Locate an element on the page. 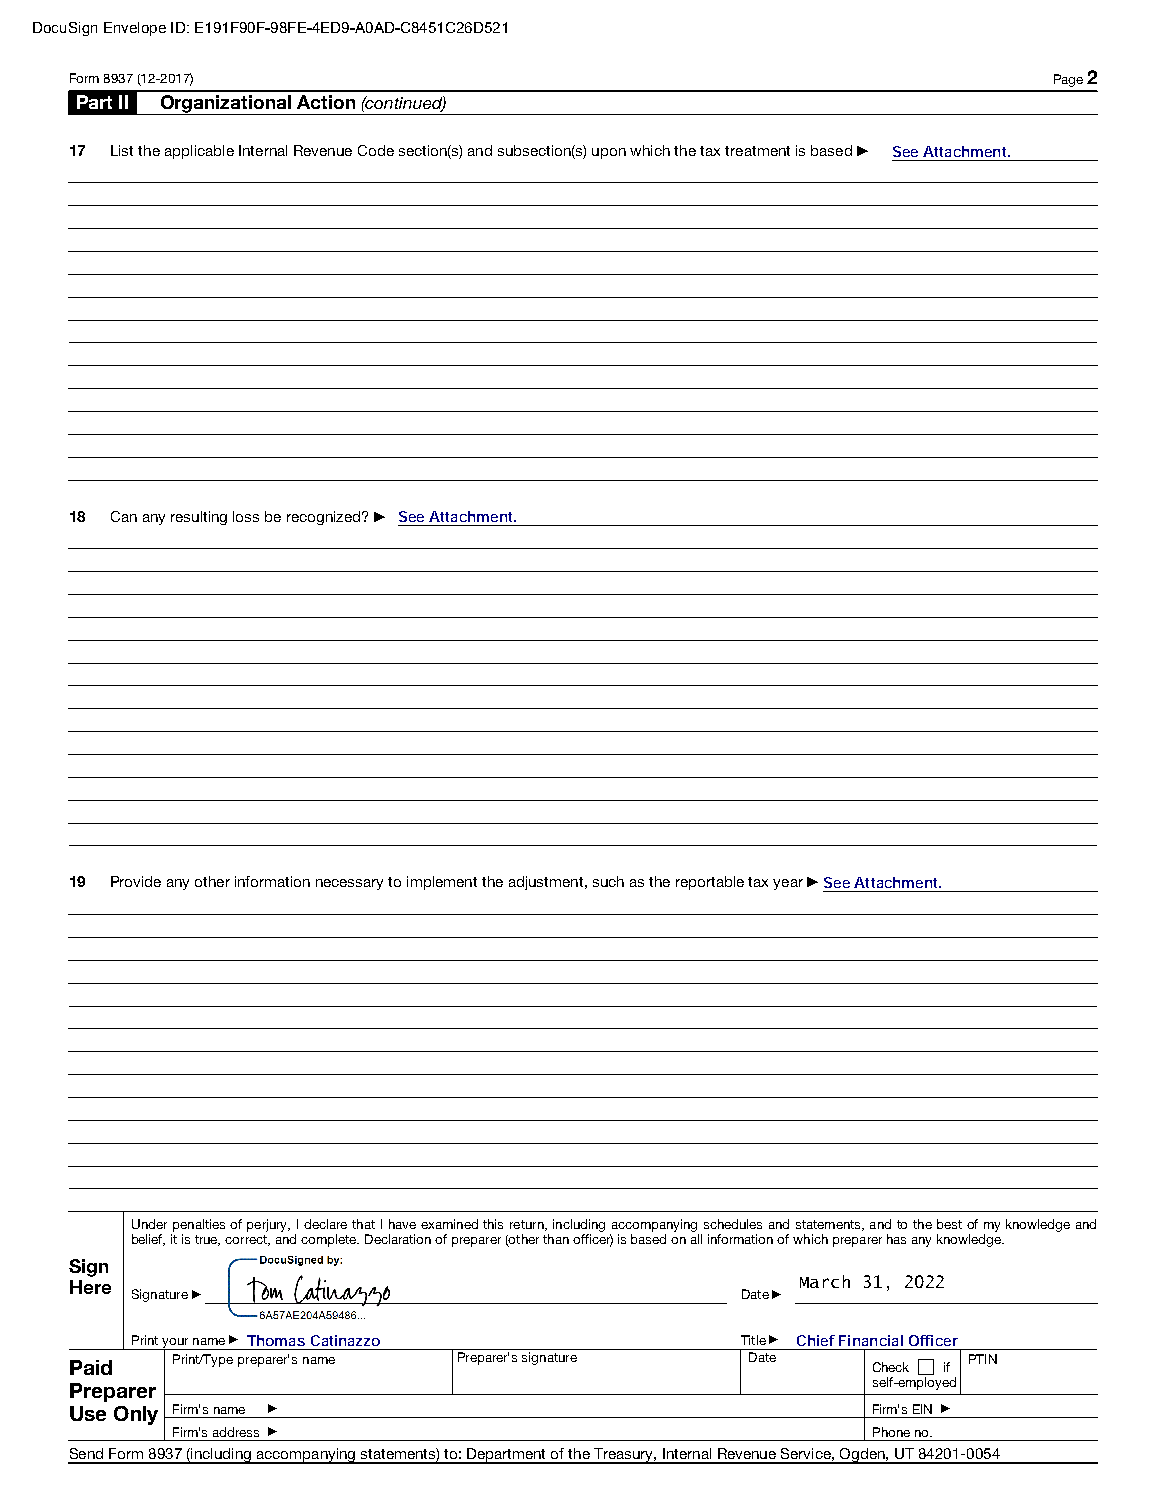 This page has width=1166, height=1509. applicable is located at coordinates (199, 152).
